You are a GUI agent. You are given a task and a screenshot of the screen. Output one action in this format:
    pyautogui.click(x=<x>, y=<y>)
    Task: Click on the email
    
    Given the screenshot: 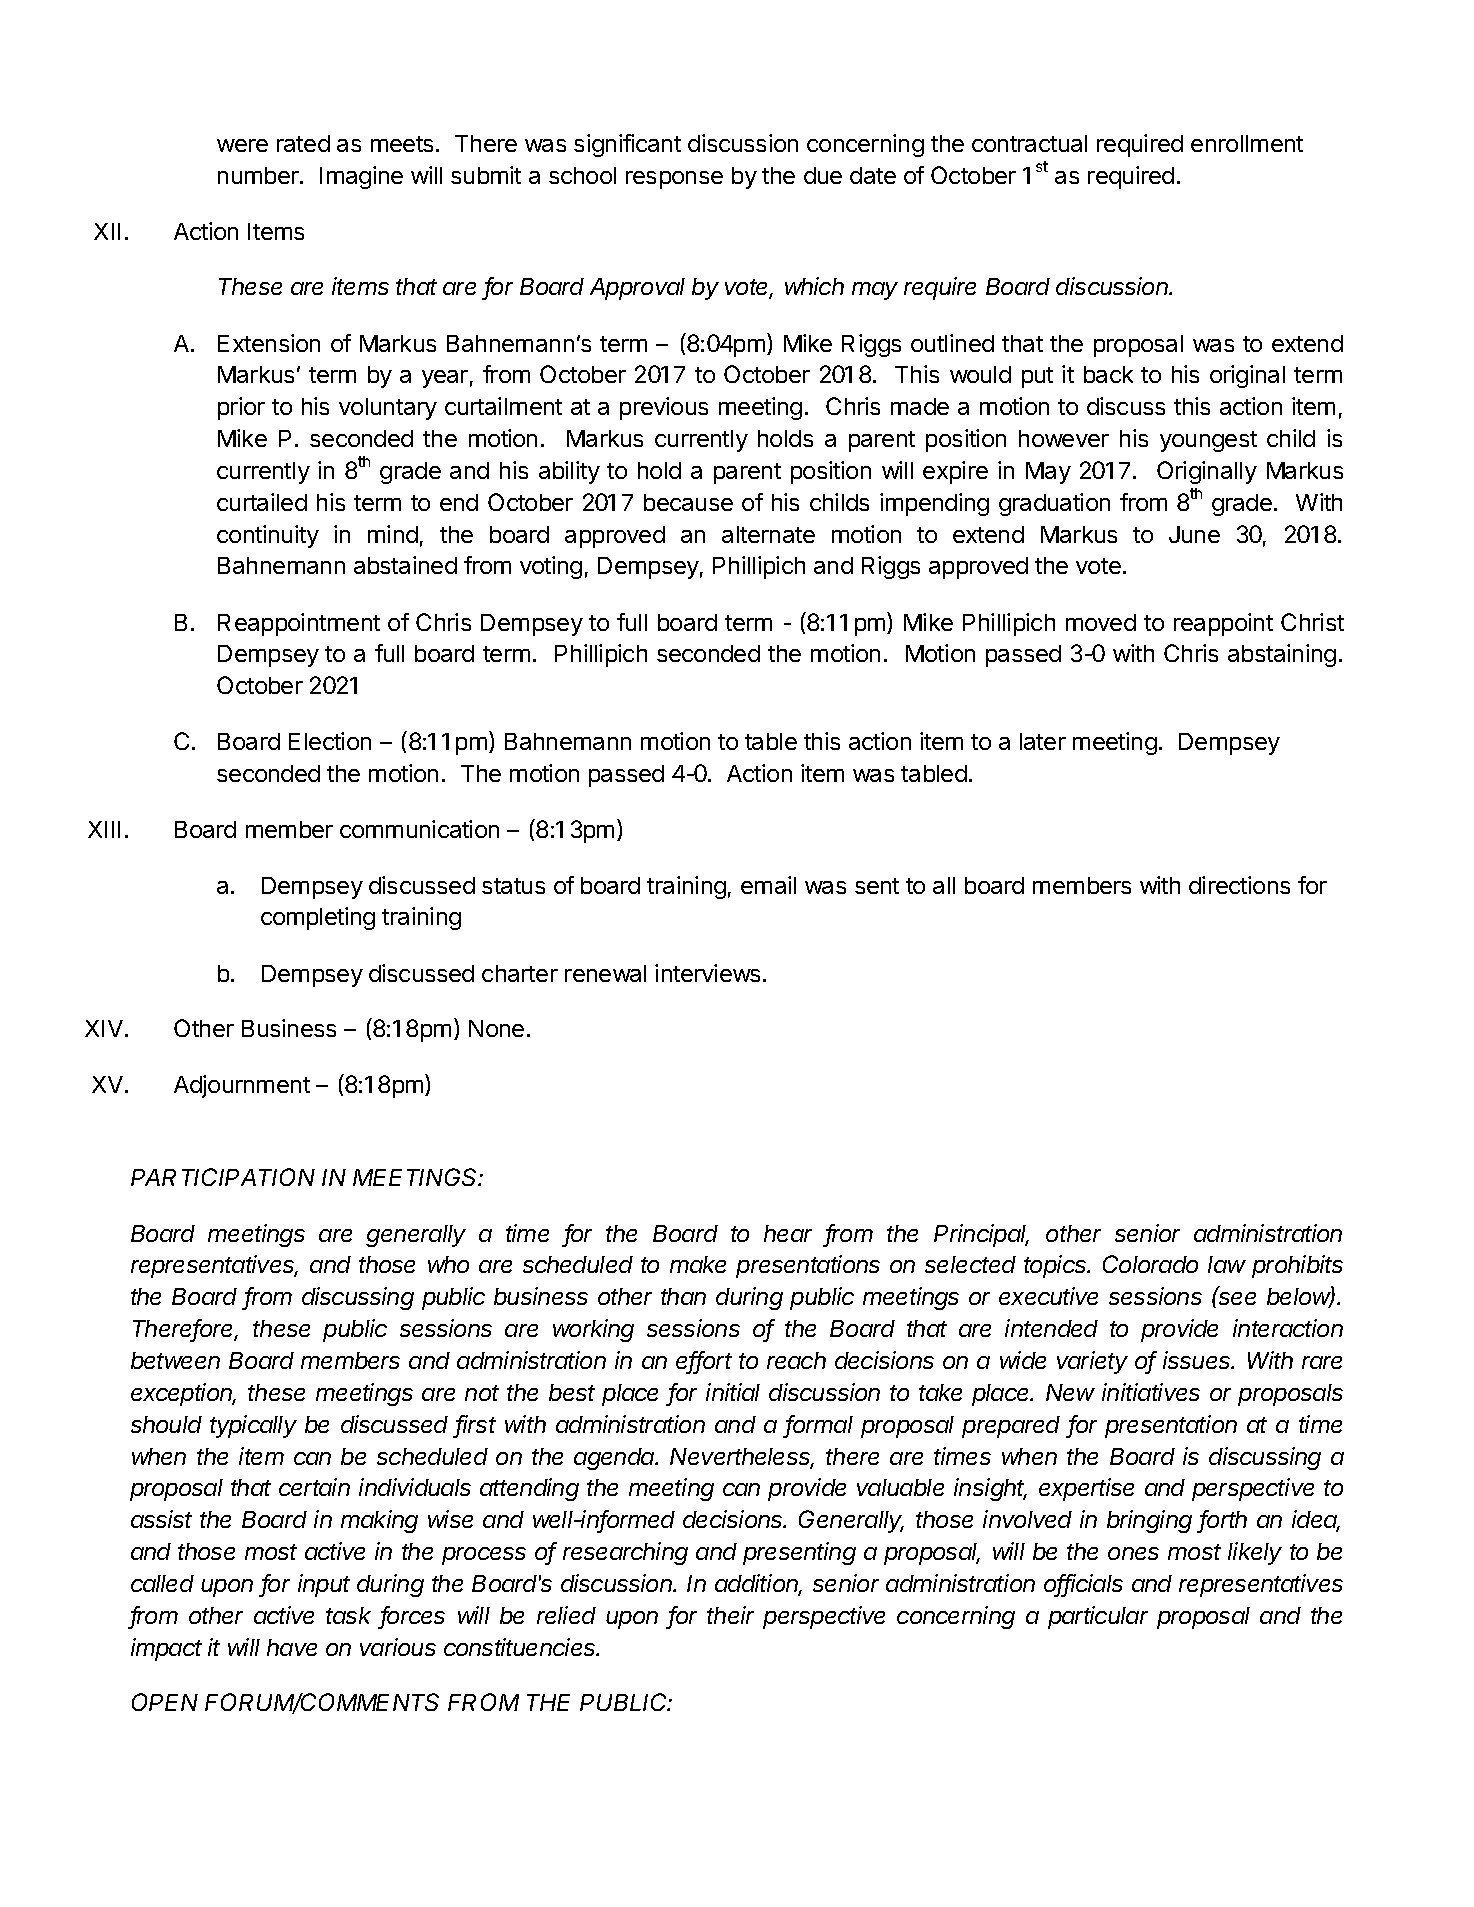 What is the action you would take?
    pyautogui.click(x=768, y=885)
